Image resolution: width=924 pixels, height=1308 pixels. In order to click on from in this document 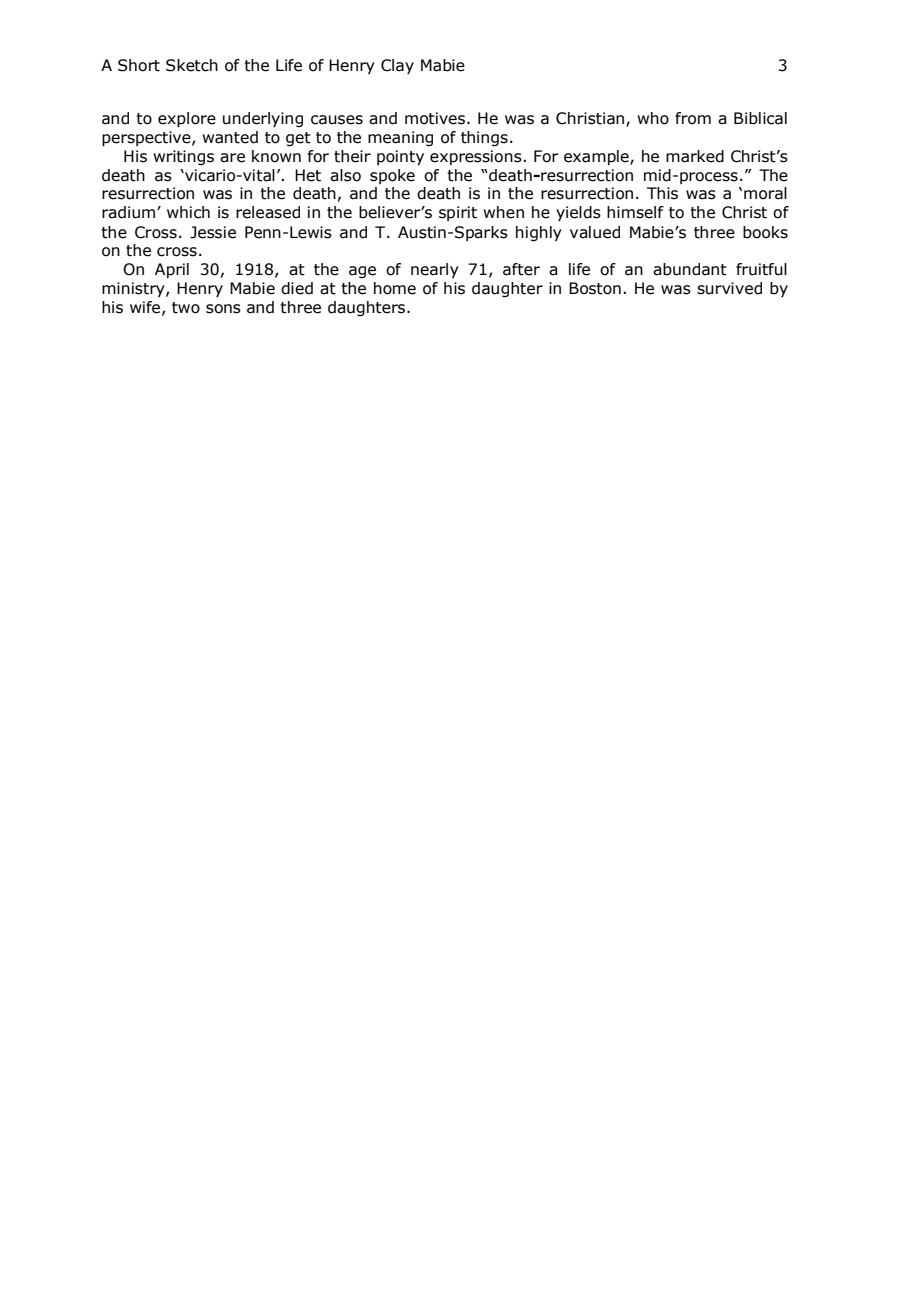, I will do `click(693, 118)`.
